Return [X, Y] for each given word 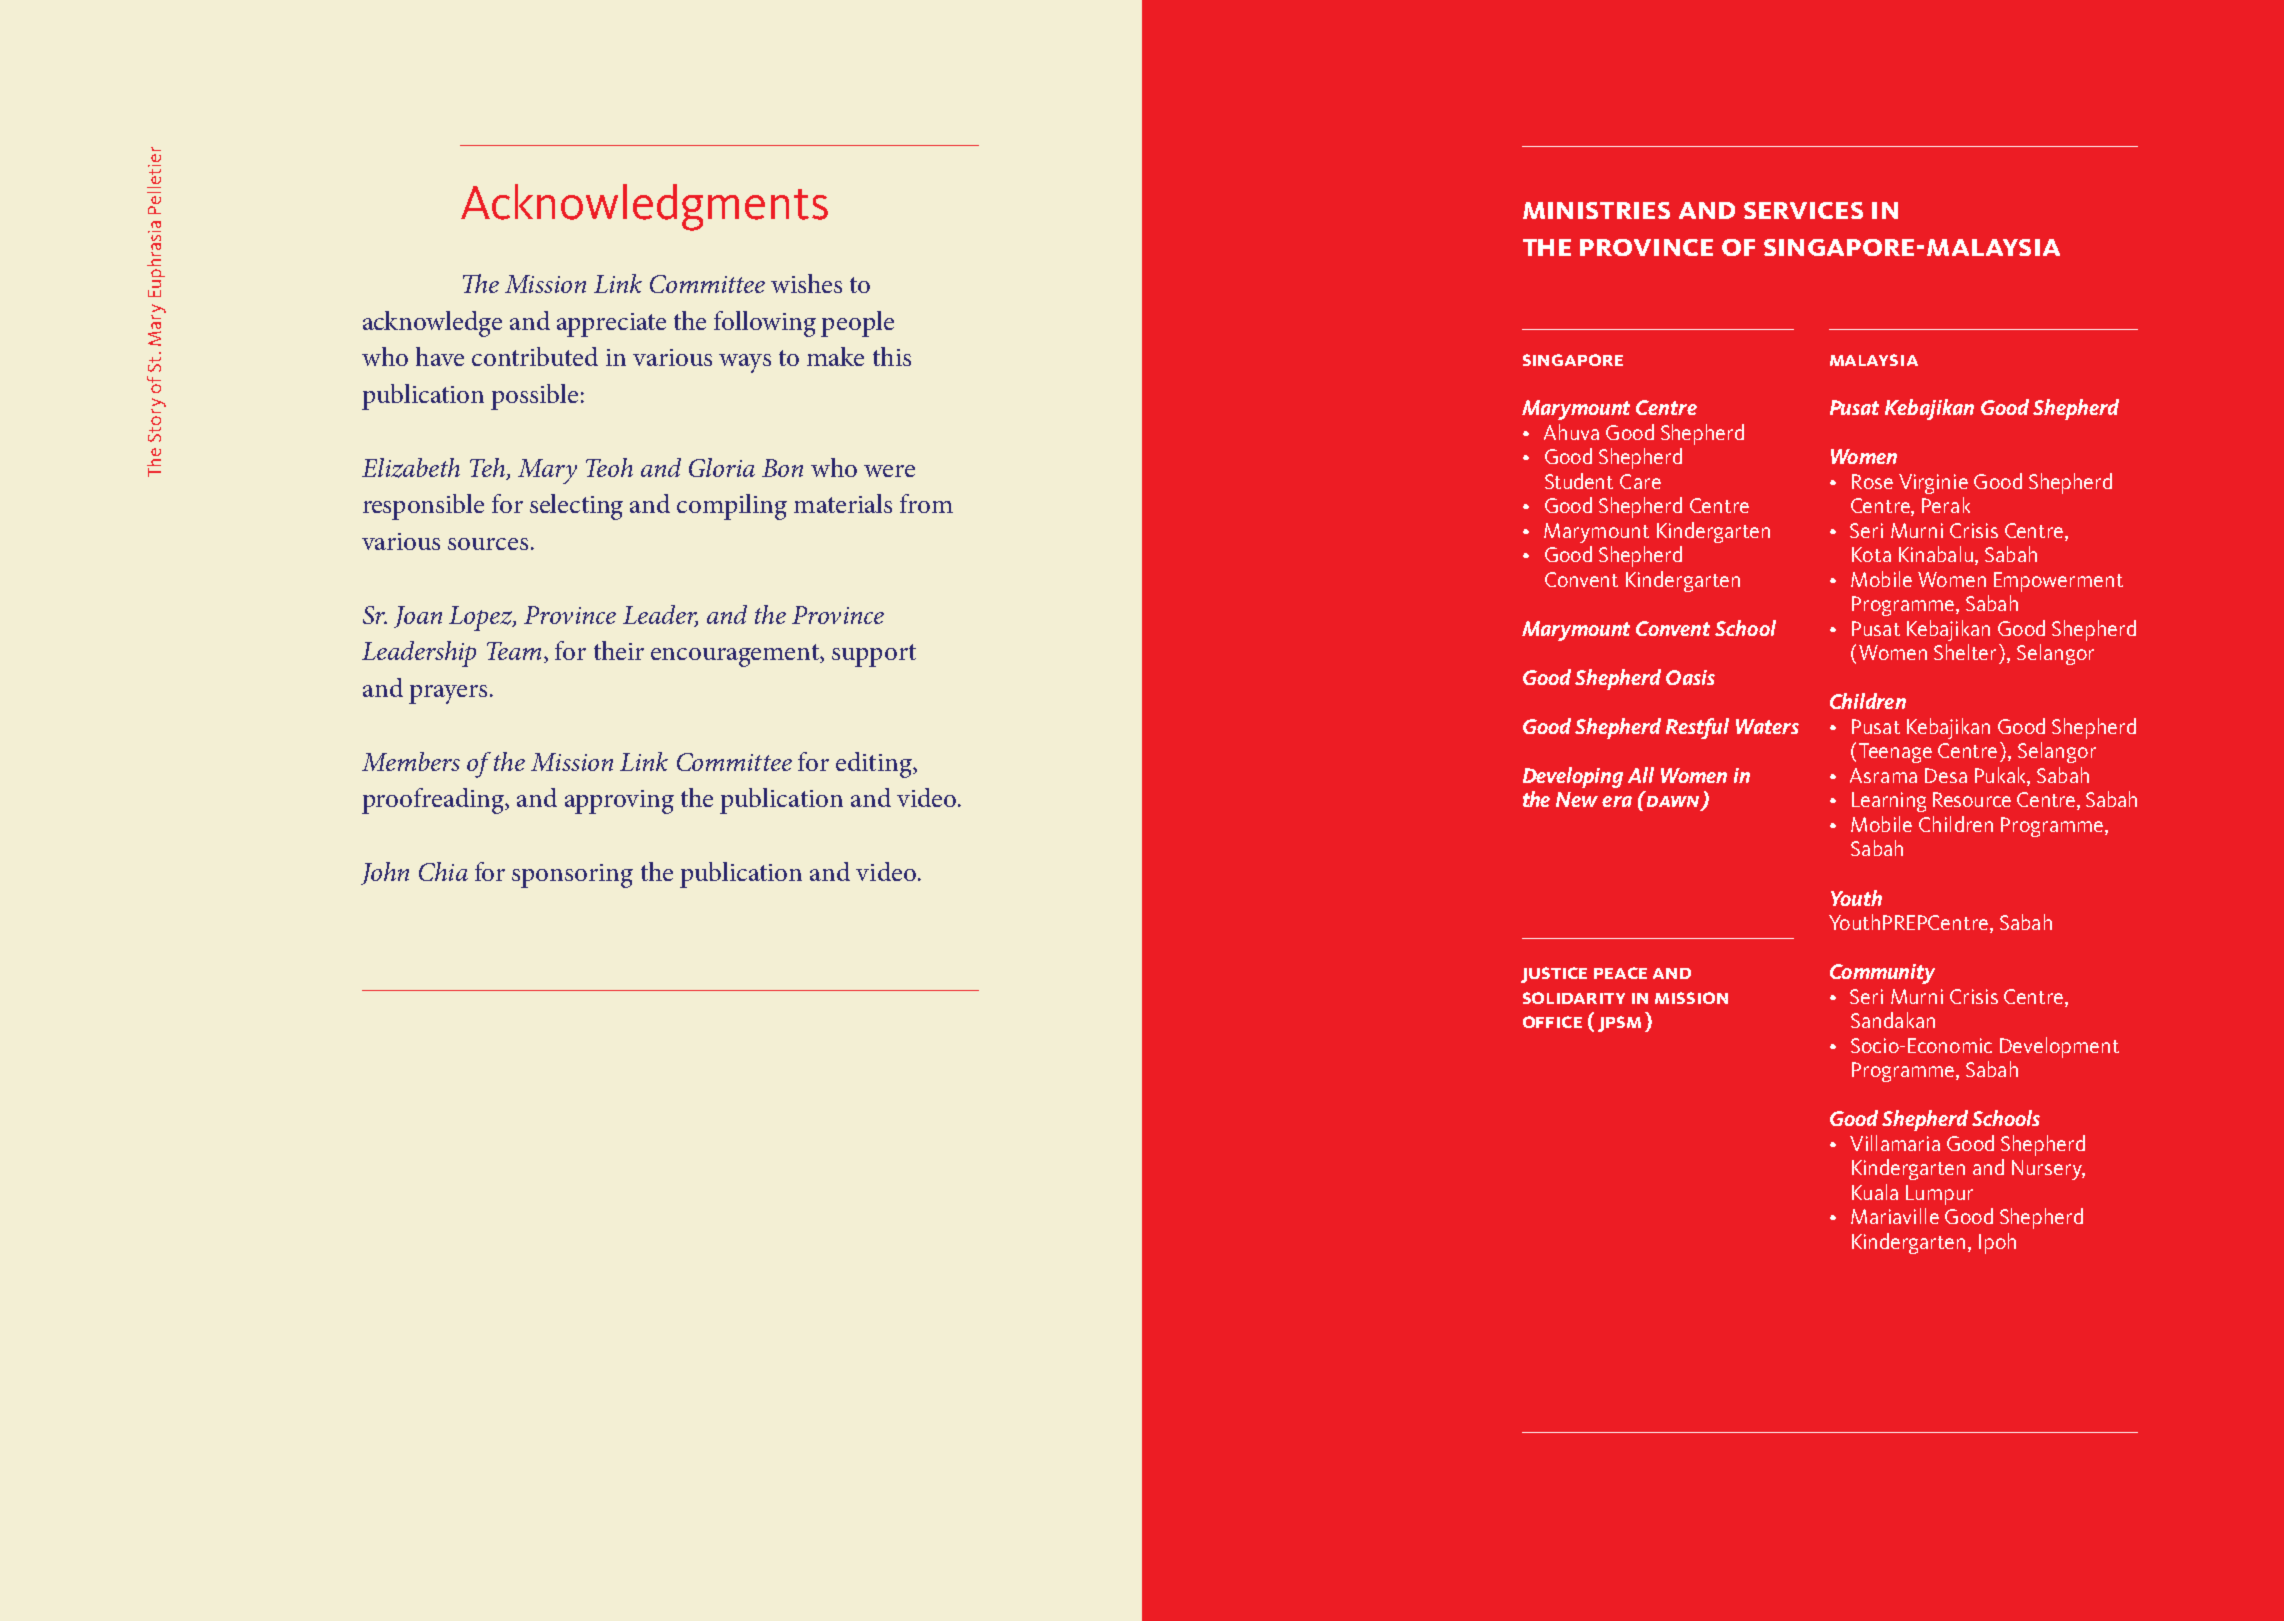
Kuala [1875, 1192]
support [874, 655]
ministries [1596, 210]
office [1552, 1022]
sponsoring [572, 876]
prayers [448, 694]
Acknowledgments [644, 207]
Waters [1767, 726]
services [1803, 210]
